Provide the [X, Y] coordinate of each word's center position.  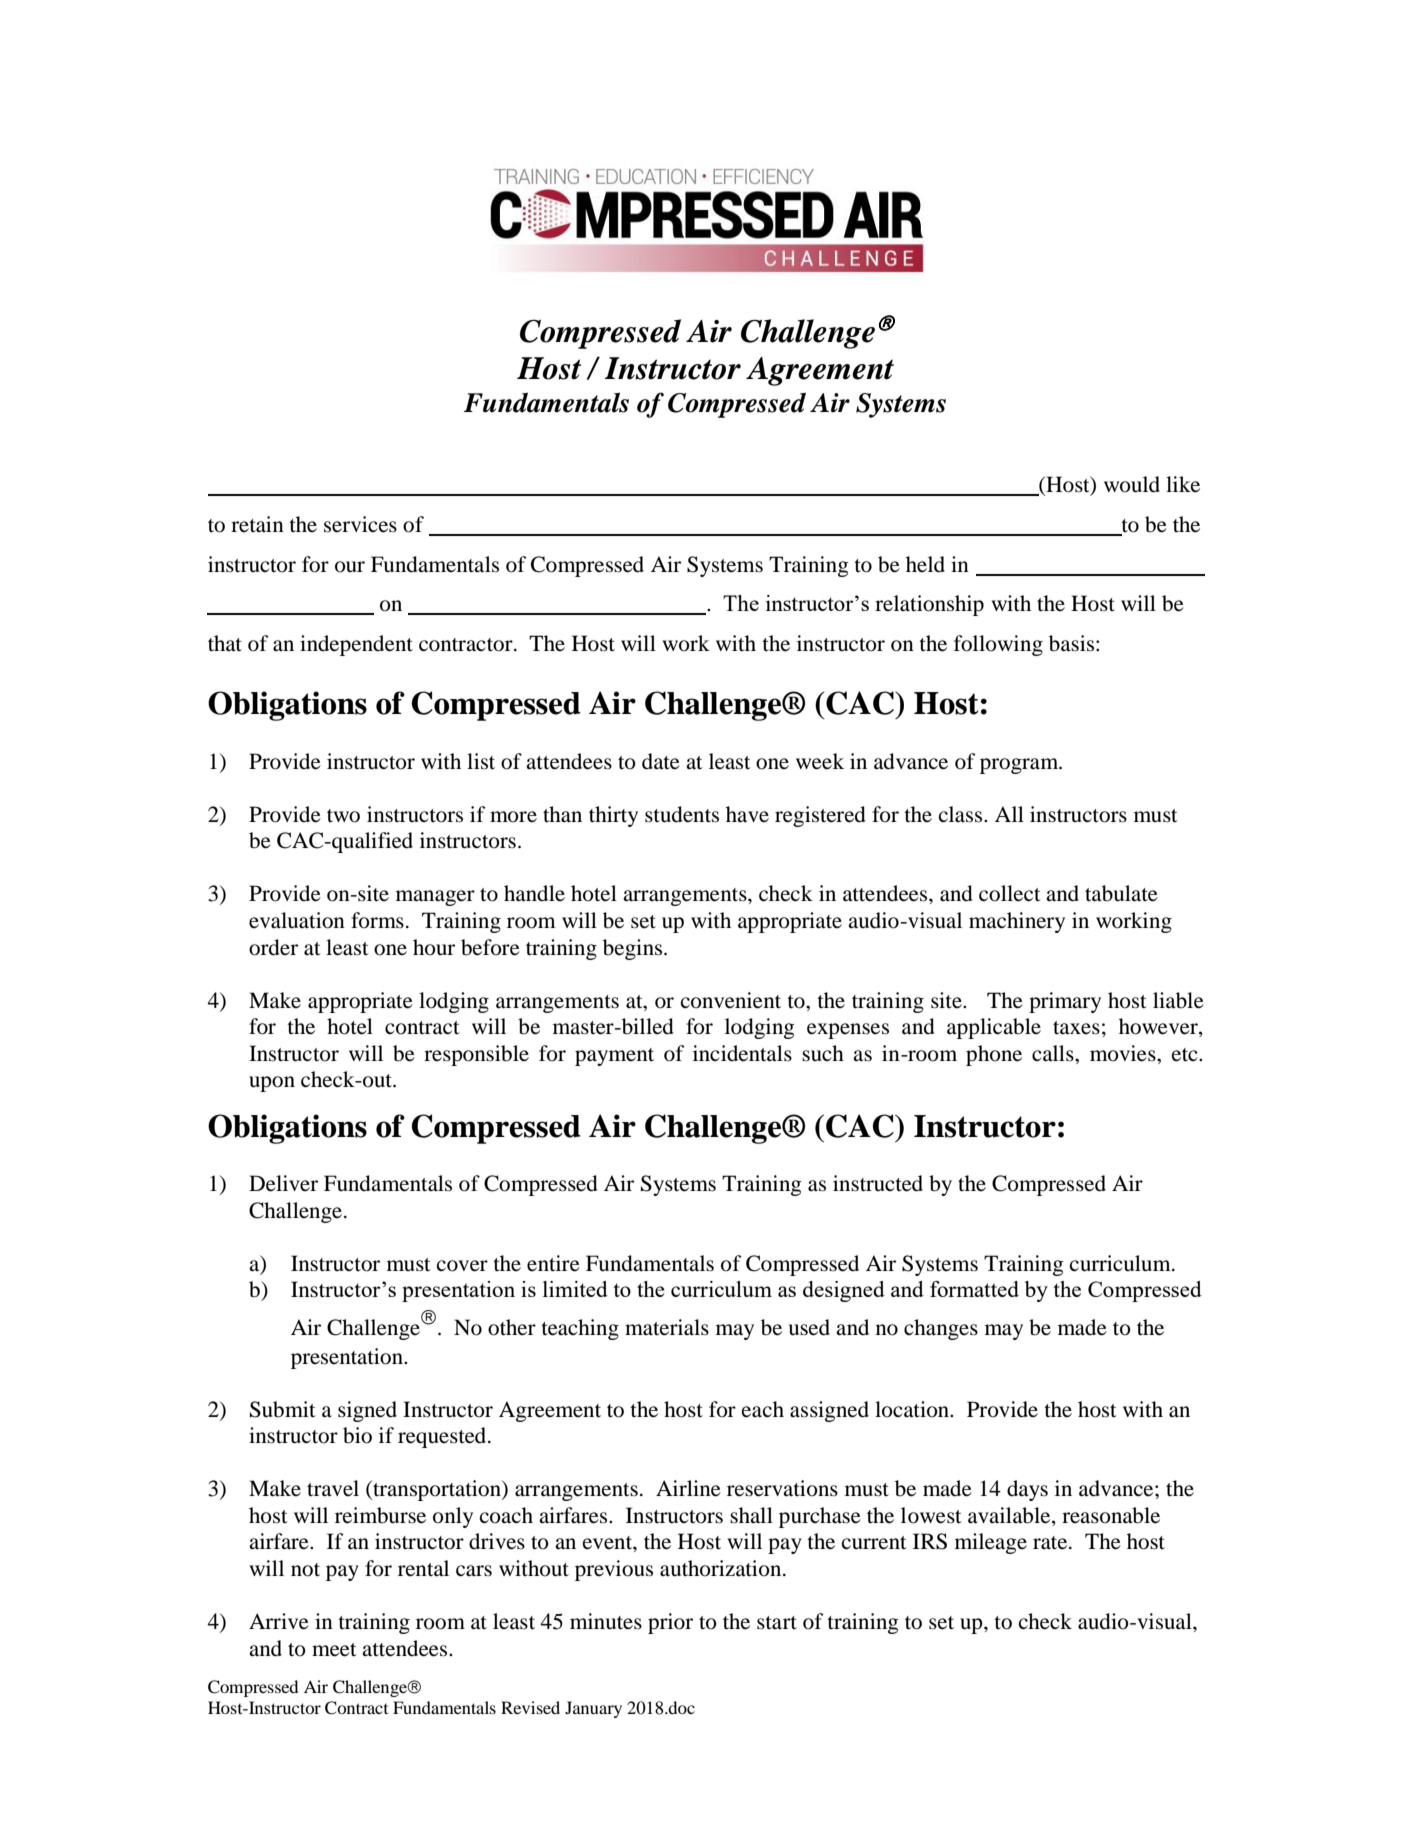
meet [334, 1650]
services [360, 524]
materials [667, 1327]
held [925, 564]
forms [377, 920]
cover [462, 1266]
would [1132, 484]
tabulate [1121, 893]
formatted [974, 1289]
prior [670, 1623]
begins [634, 949]
